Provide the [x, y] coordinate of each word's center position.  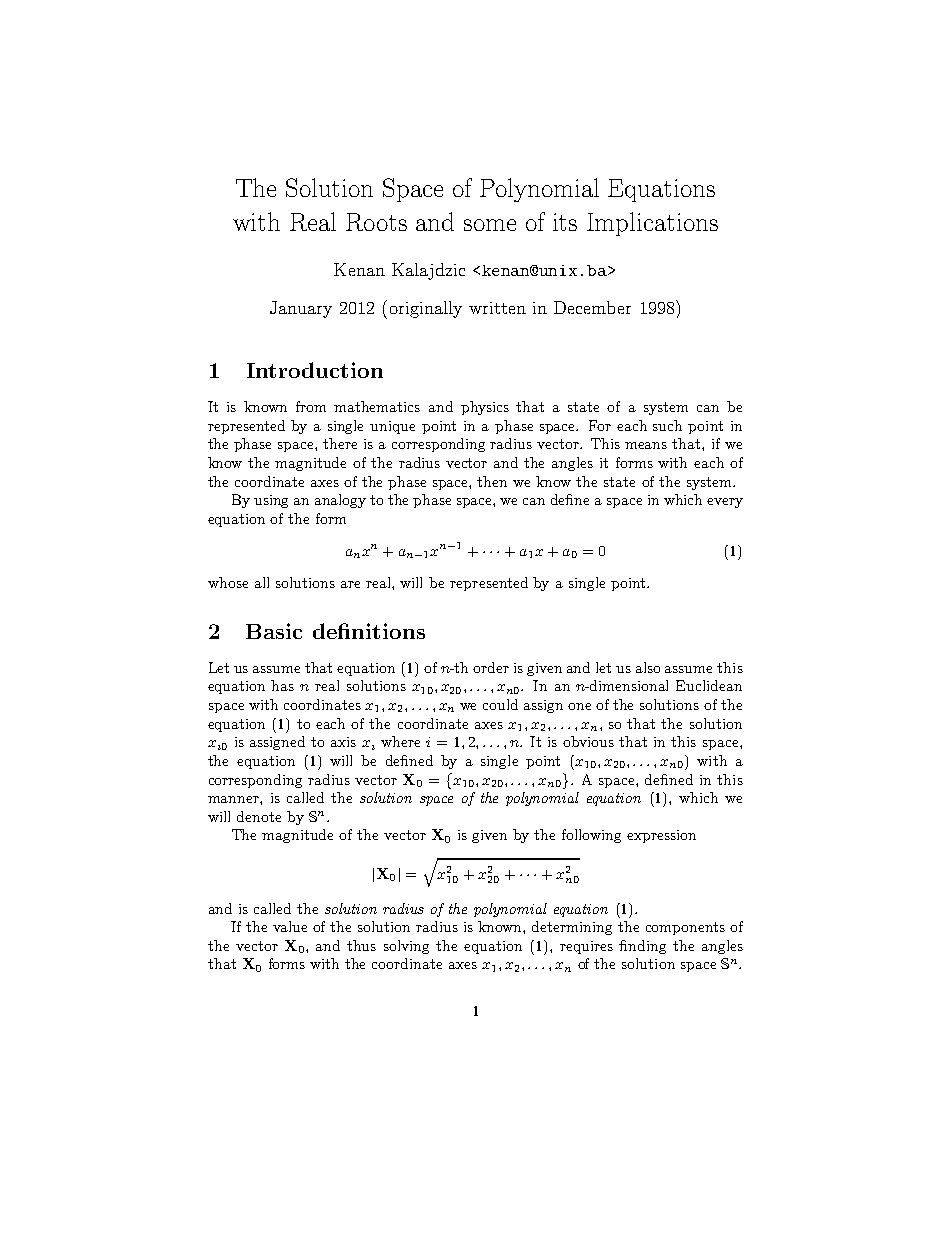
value [290, 926]
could [500, 704]
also [648, 667]
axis [343, 742]
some [490, 225]
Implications [652, 224]
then [492, 481]
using [271, 501]
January [301, 309]
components [685, 928]
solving [406, 947]
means [646, 445]
